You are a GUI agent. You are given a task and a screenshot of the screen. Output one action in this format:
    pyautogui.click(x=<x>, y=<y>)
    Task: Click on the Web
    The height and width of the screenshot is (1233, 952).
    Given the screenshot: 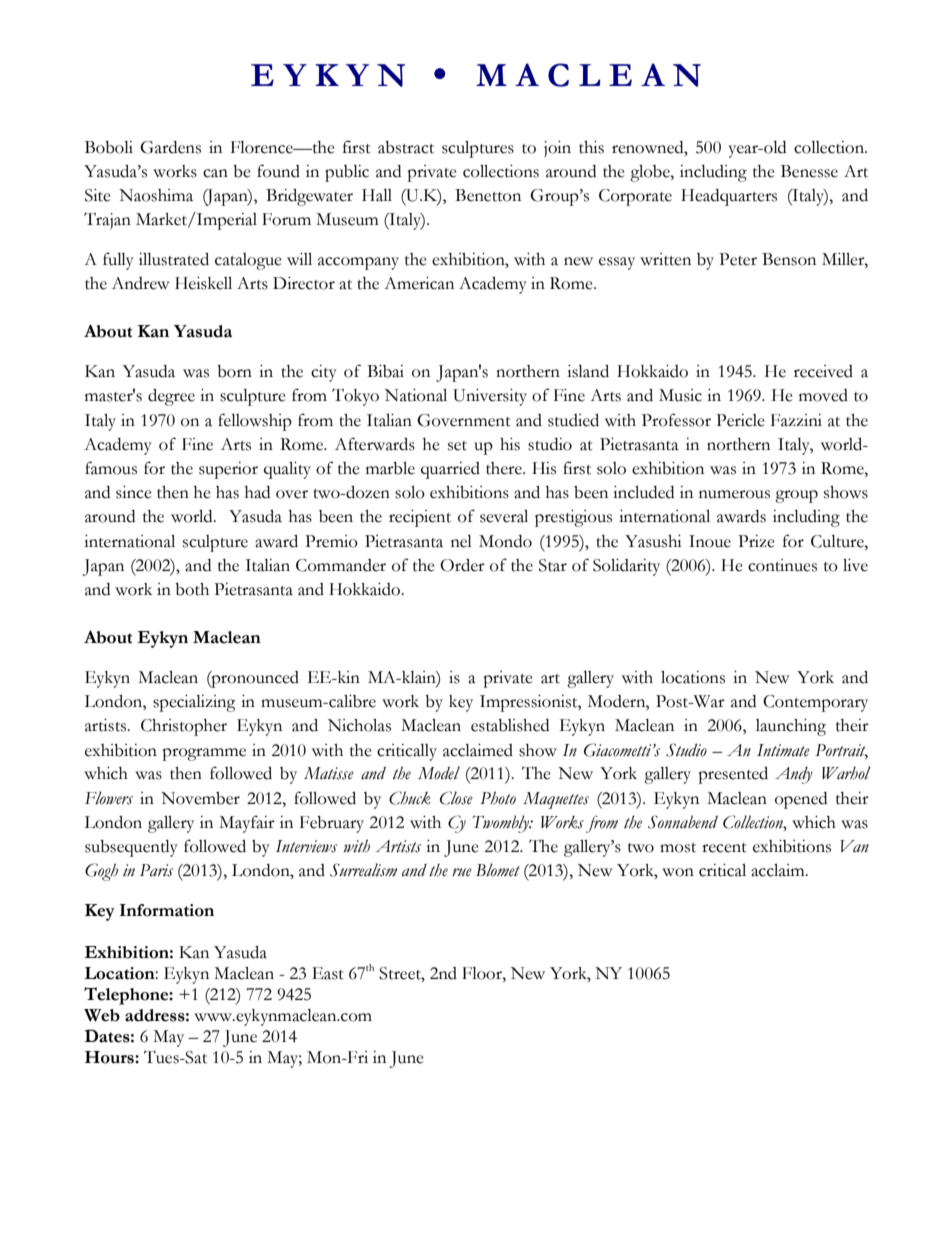 What is the action you would take?
    pyautogui.click(x=102, y=1015)
